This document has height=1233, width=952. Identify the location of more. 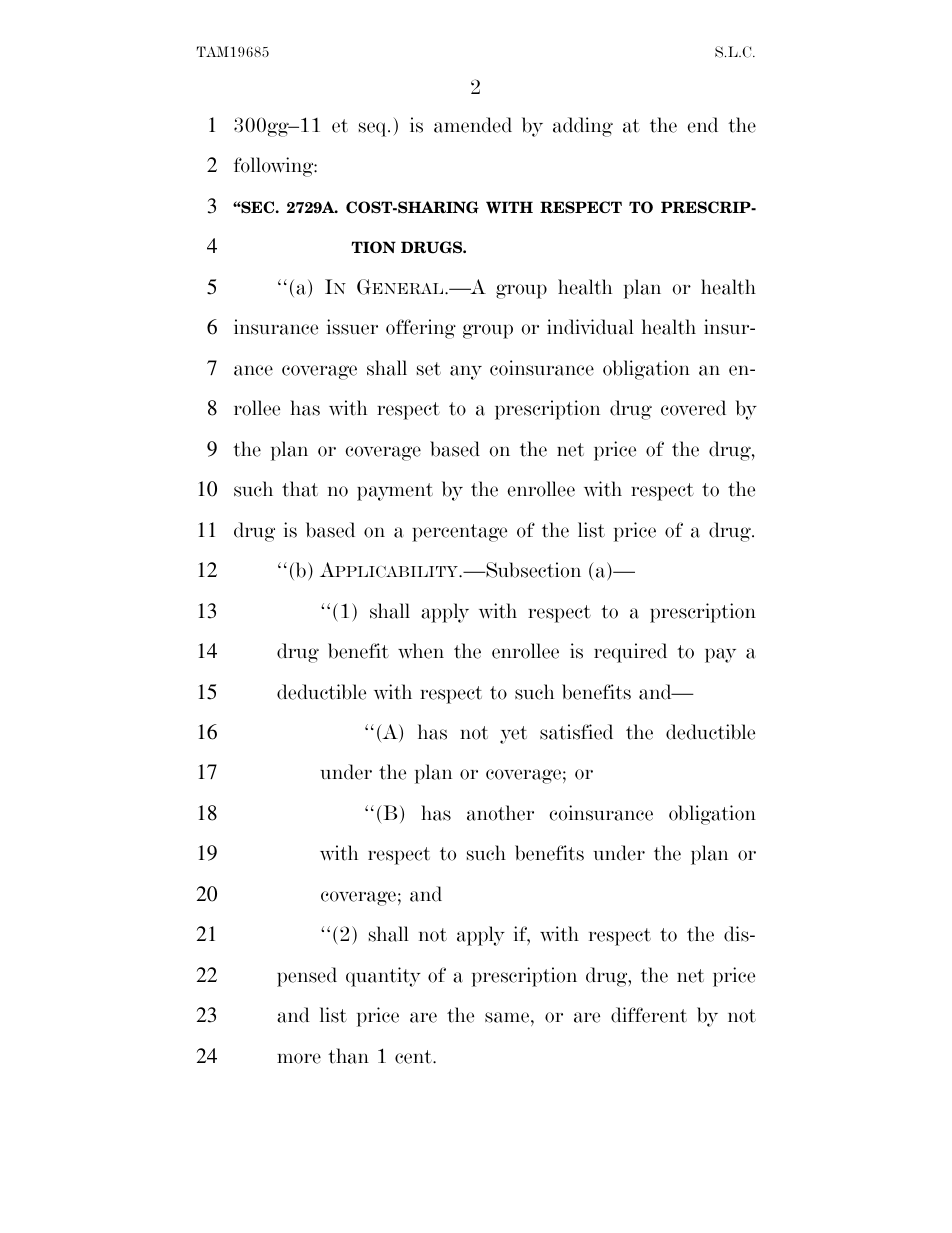
(299, 1058).
